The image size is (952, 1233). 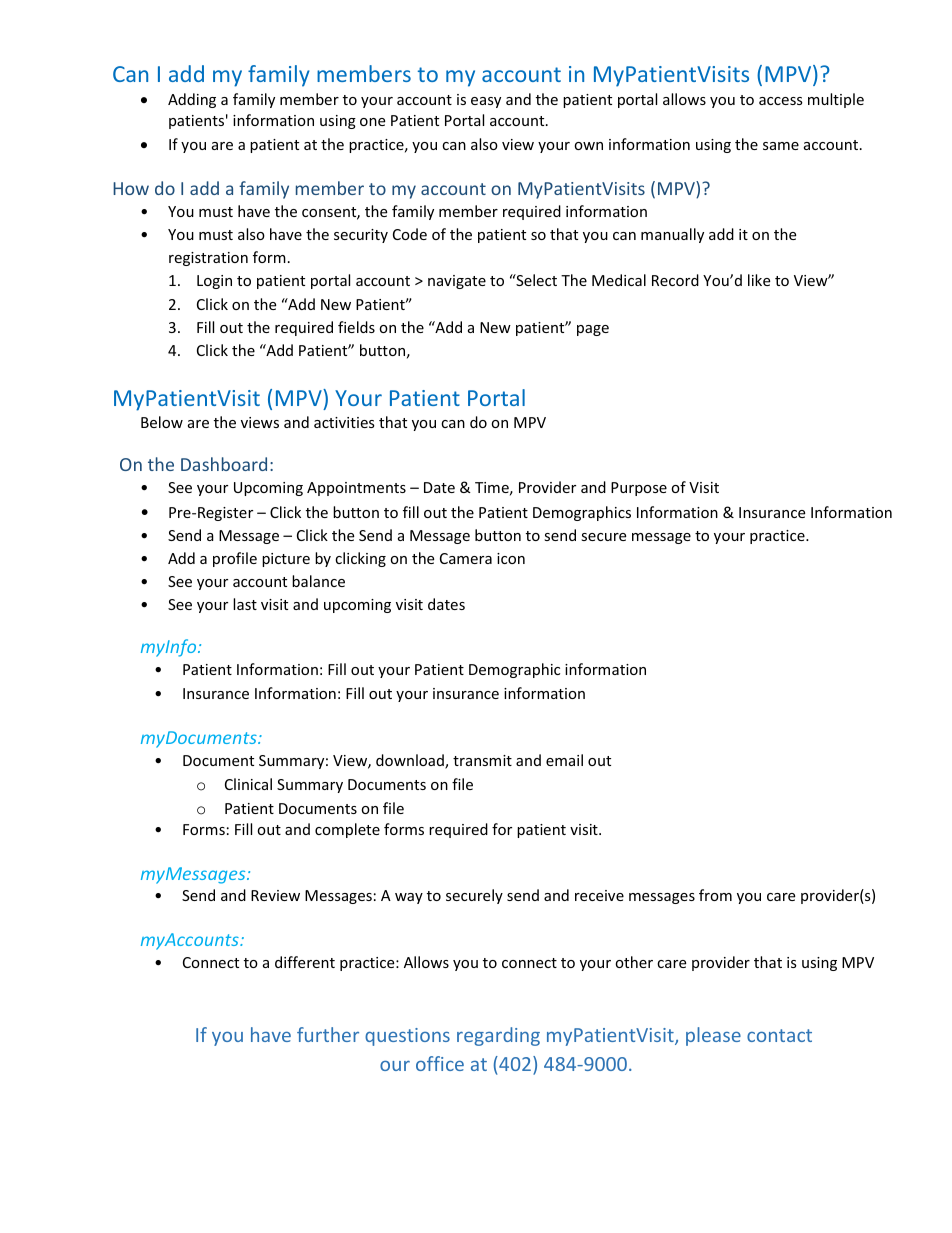 I want to click on further, so click(x=328, y=1034).
